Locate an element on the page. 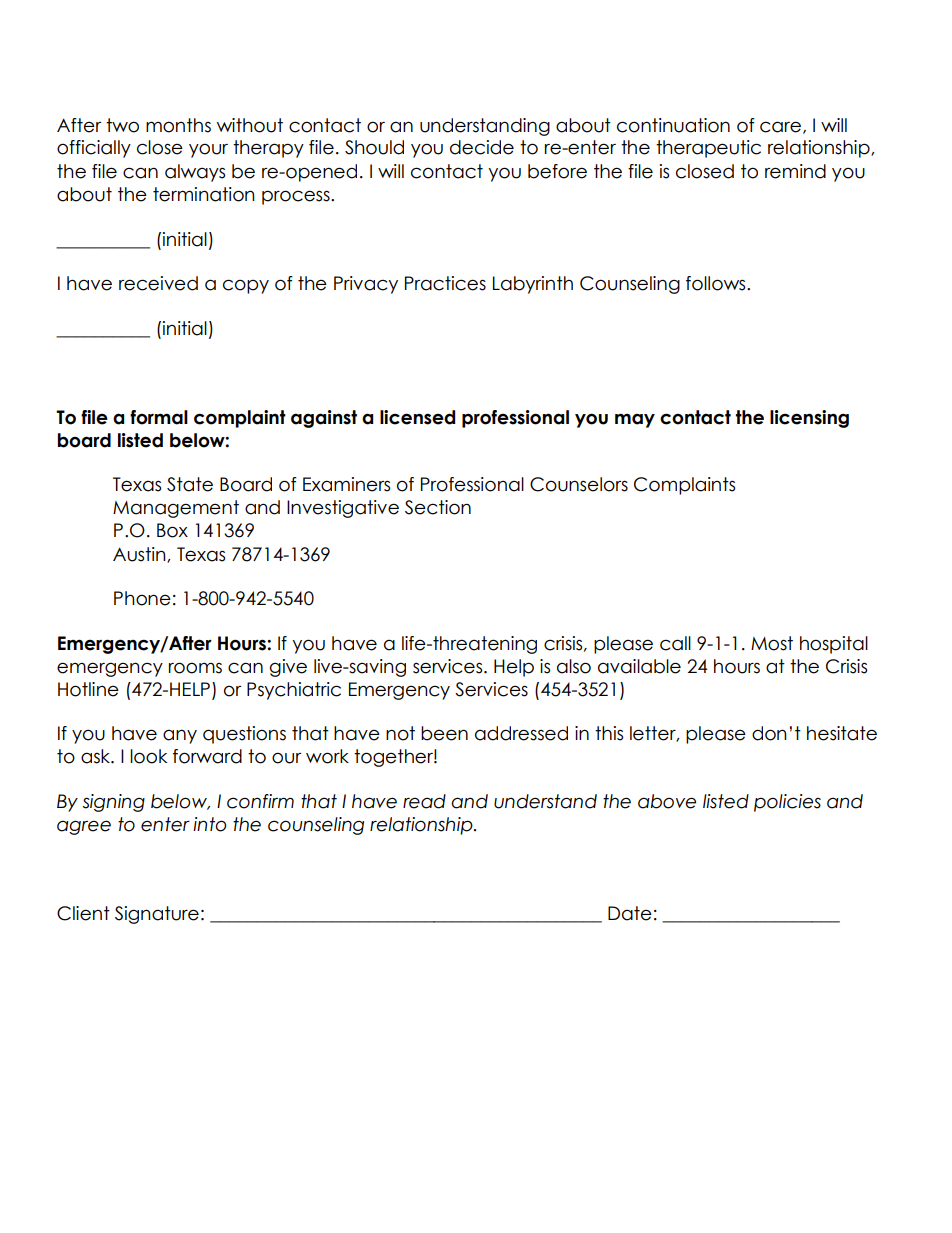 This page has height=1233, width=952. Date is located at coordinates (630, 913).
